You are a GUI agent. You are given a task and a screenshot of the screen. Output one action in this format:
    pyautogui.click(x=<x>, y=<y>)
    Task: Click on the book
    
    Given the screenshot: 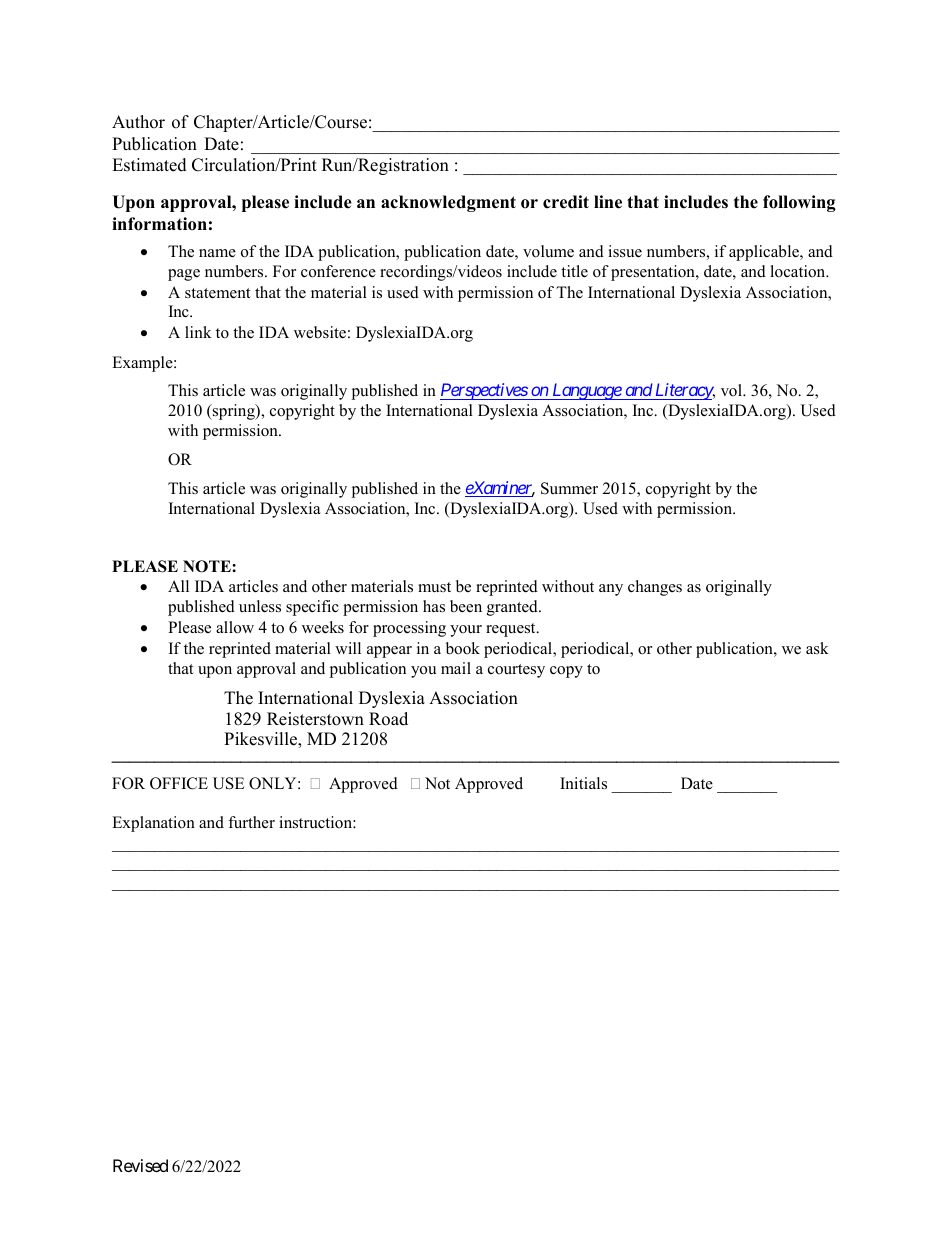 What is the action you would take?
    pyautogui.click(x=463, y=648)
